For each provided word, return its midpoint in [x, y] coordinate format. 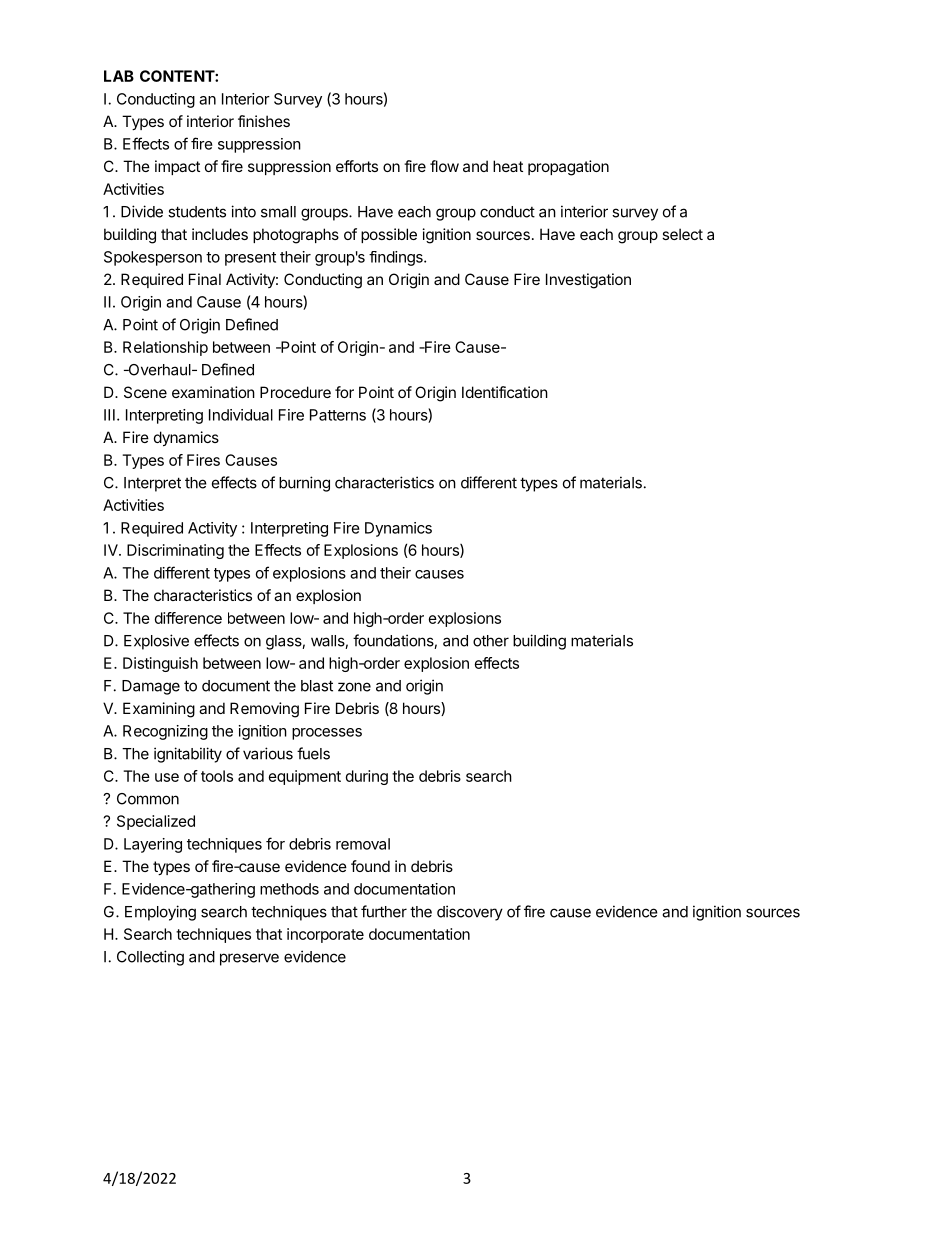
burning [304, 484]
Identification [505, 392]
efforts [357, 166]
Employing [160, 913]
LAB [119, 76]
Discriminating [175, 551]
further [384, 911]
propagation [568, 168]
